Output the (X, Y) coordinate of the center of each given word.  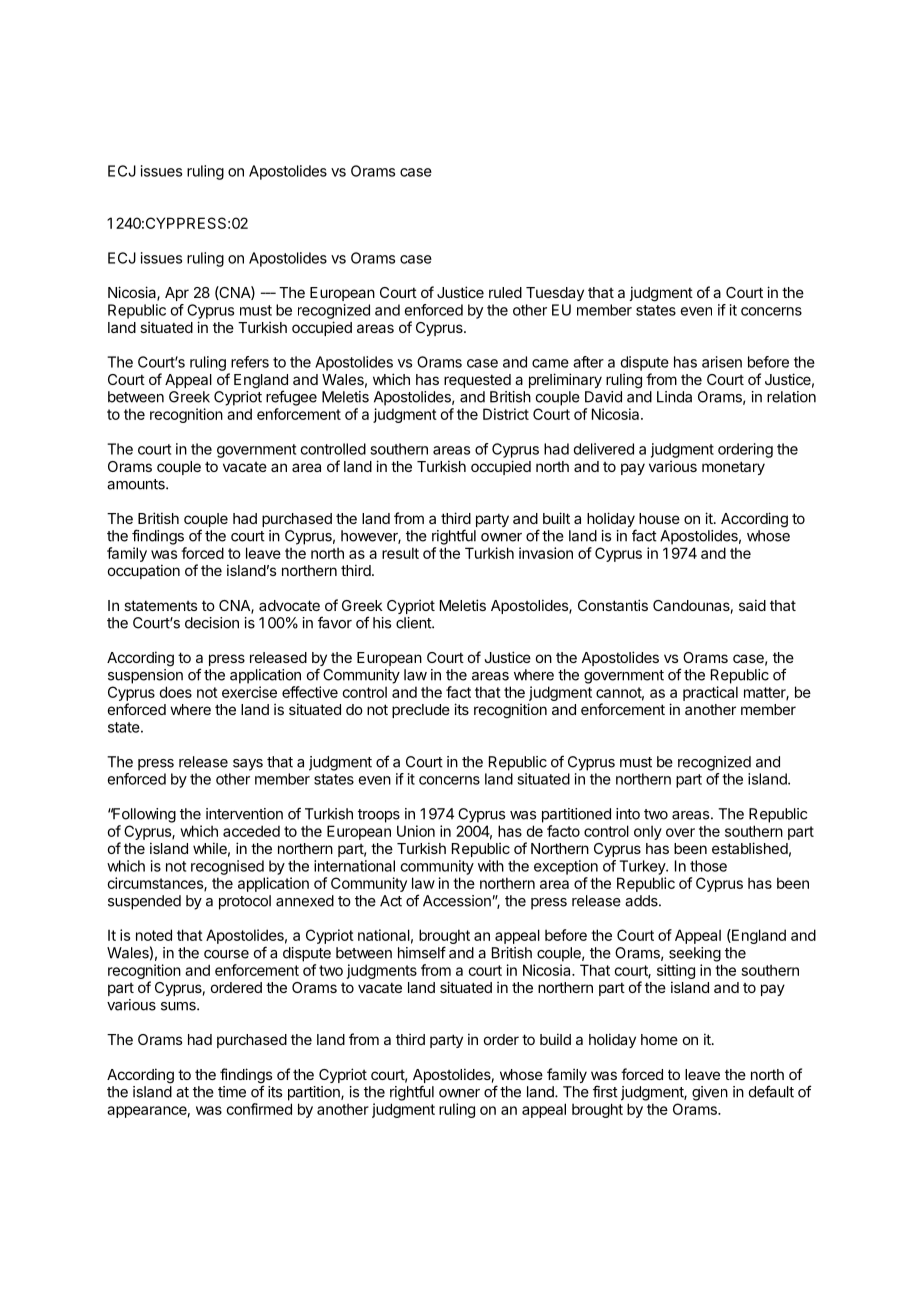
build (555, 1039)
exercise (249, 692)
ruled (505, 292)
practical (710, 693)
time (232, 1092)
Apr (177, 294)
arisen (722, 362)
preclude (421, 711)
